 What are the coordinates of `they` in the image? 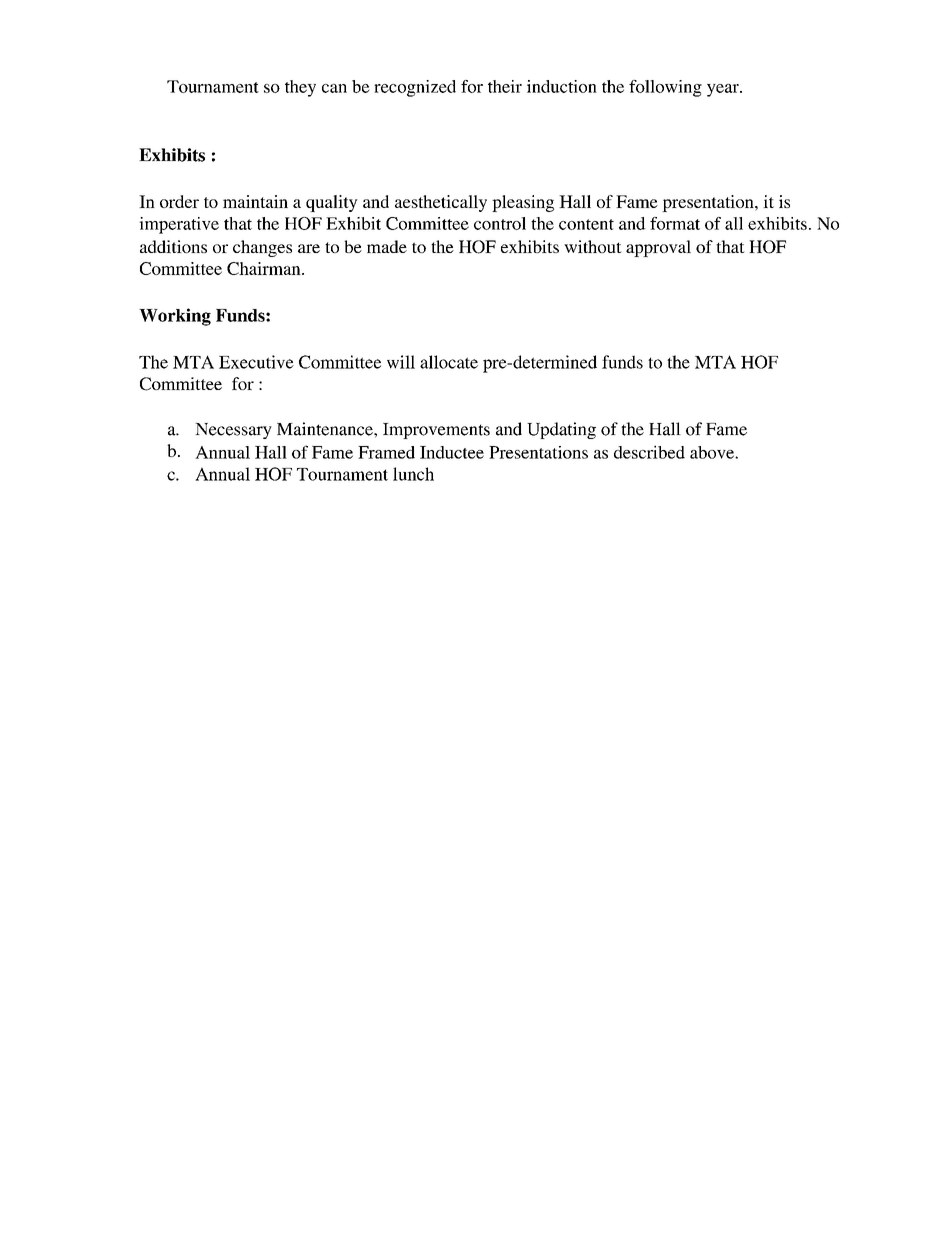 It's located at (300, 88).
